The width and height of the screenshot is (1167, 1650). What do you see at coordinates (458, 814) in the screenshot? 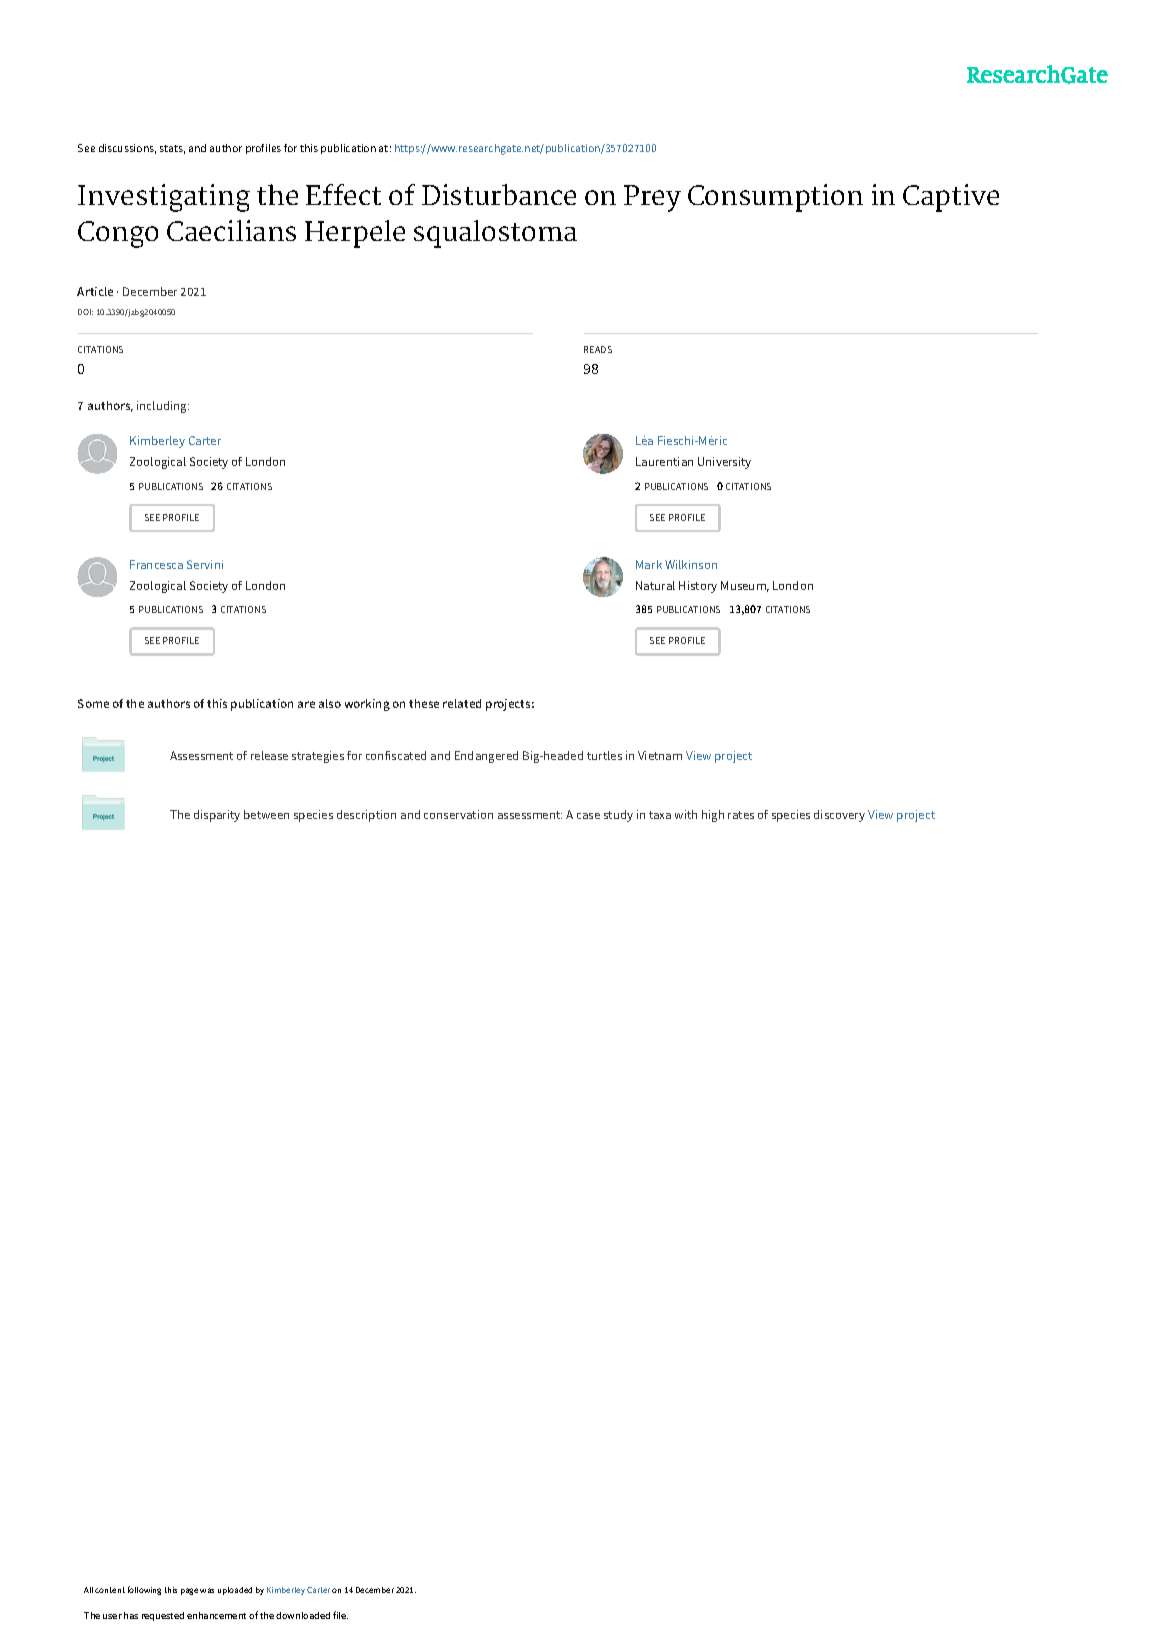
I see `conservation` at bounding box center [458, 814].
